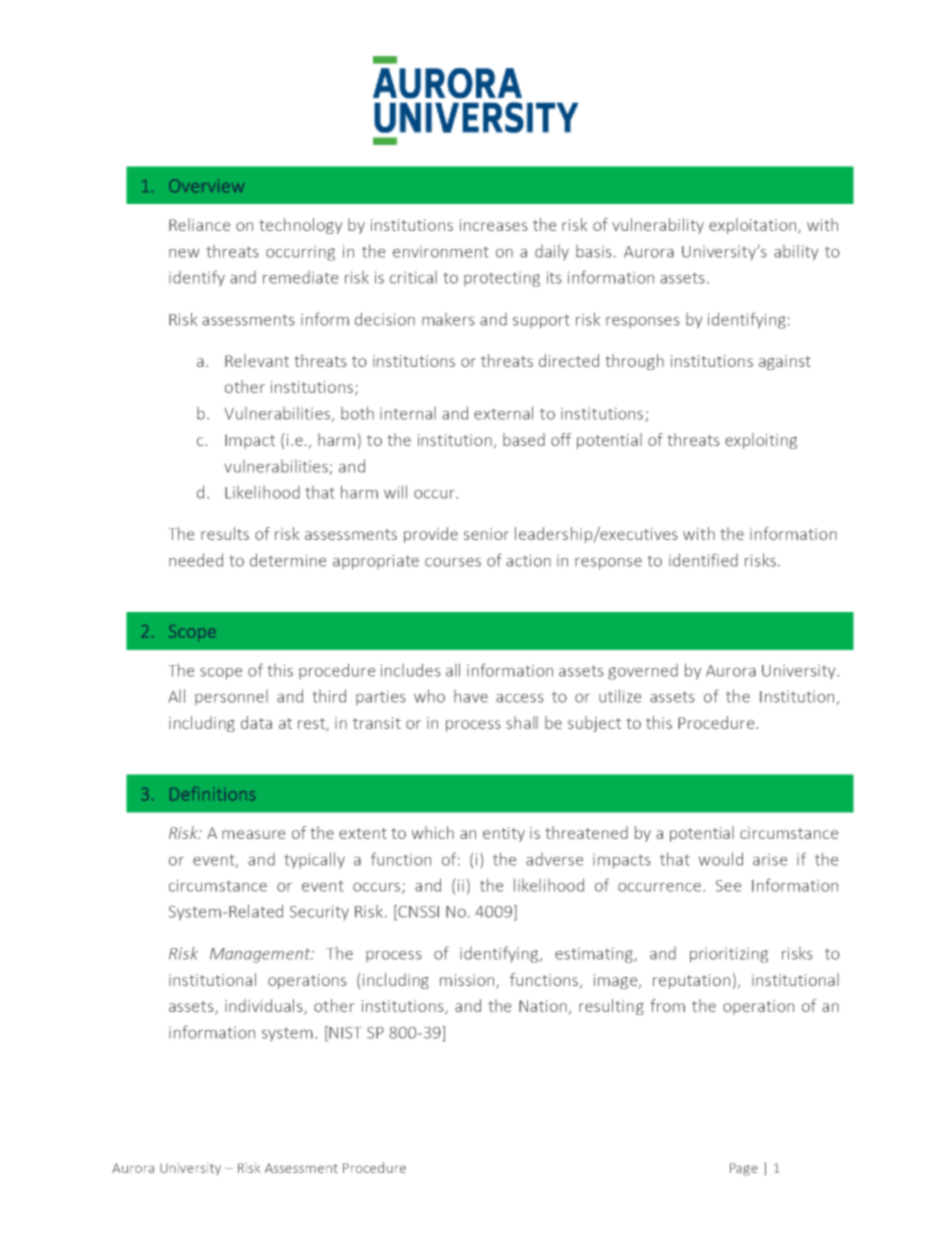  What do you see at coordinates (486, 534) in the screenshot?
I see `senior` at bounding box center [486, 534].
